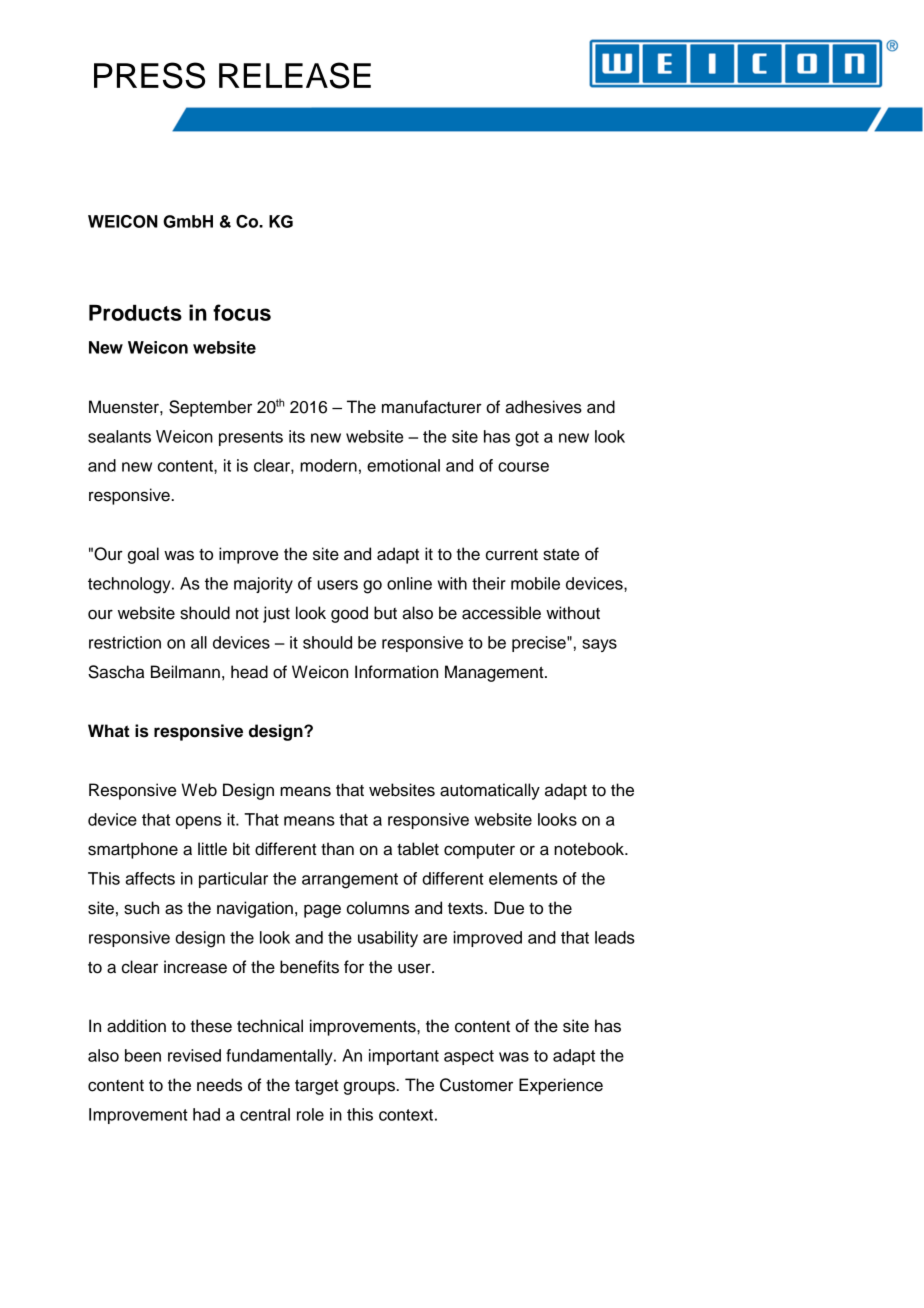  What do you see at coordinates (349, 614) in the page?
I see `good` at bounding box center [349, 614].
